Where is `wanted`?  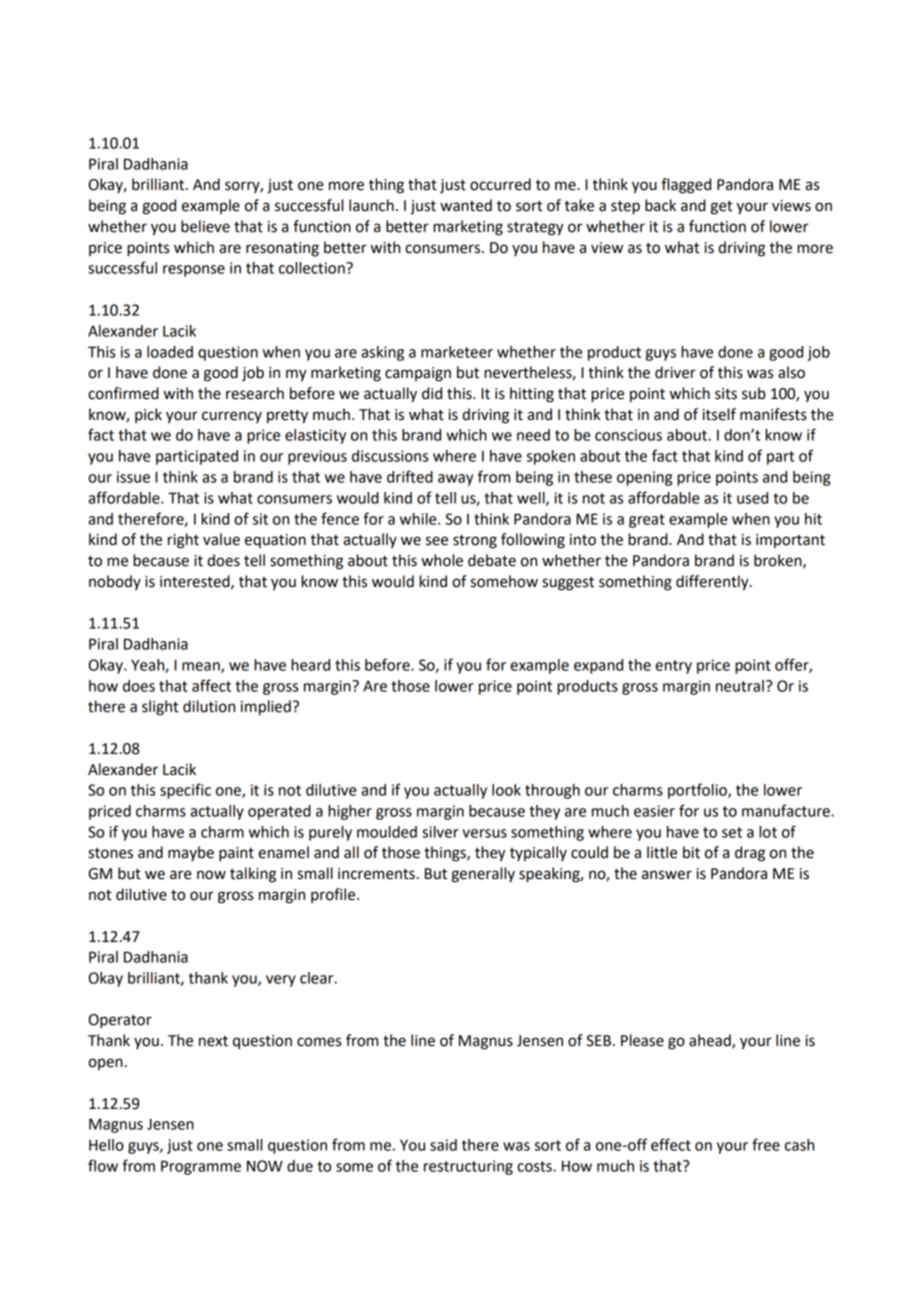 wanted is located at coordinates (466, 205).
